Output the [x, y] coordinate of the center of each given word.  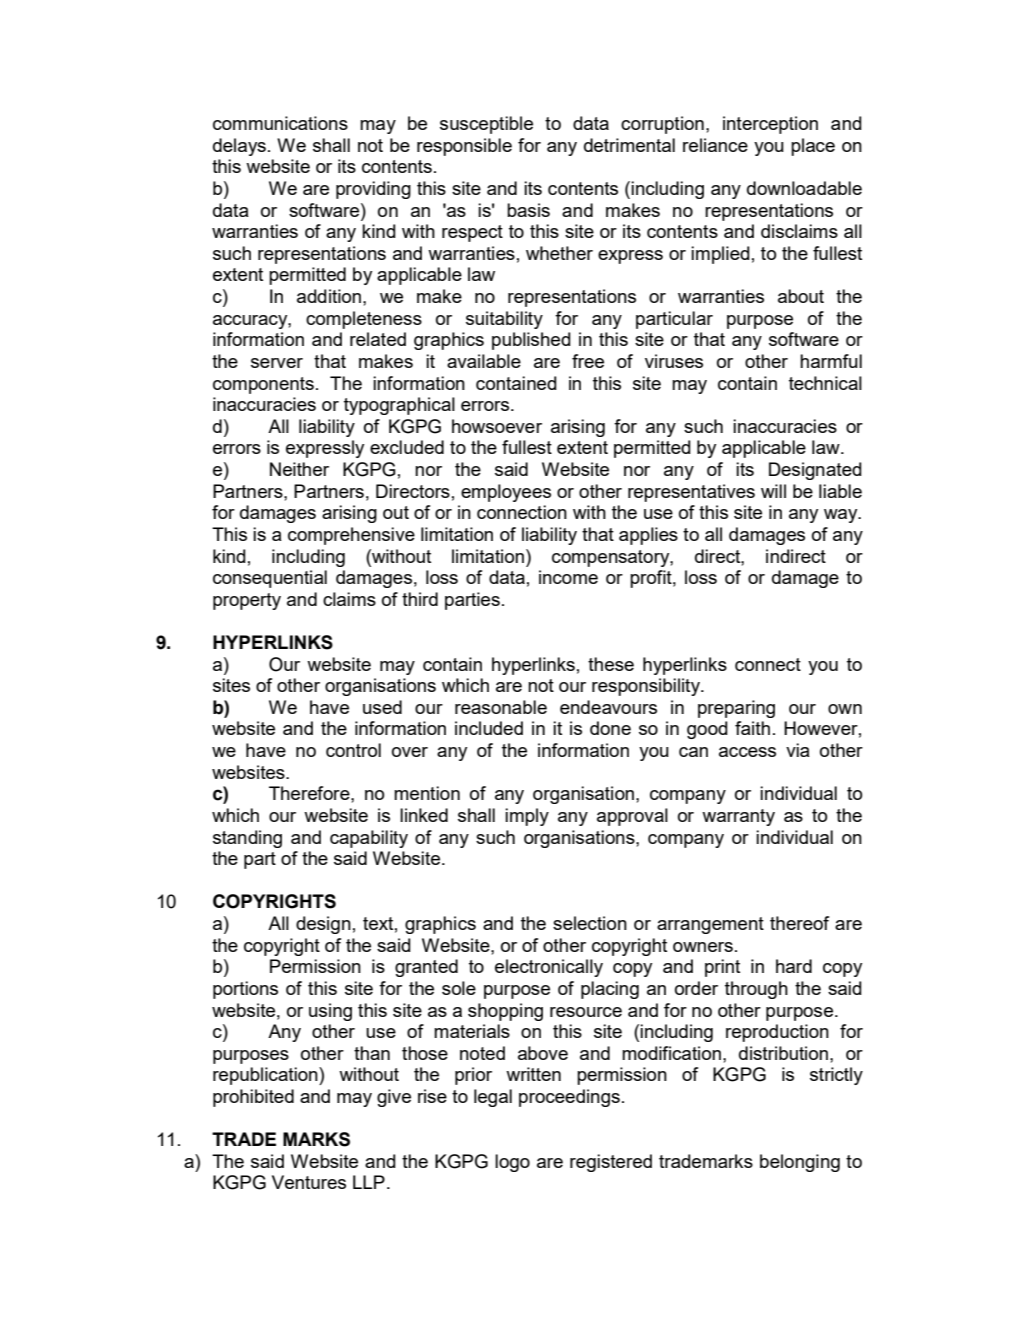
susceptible [486, 125]
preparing [736, 709]
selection [590, 923]
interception [770, 125]
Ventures [309, 1182]
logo [512, 1163]
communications [280, 123]
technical [825, 383]
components [263, 385]
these [611, 664]
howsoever [497, 426]
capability [369, 839]
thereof [799, 923]
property [247, 601]
